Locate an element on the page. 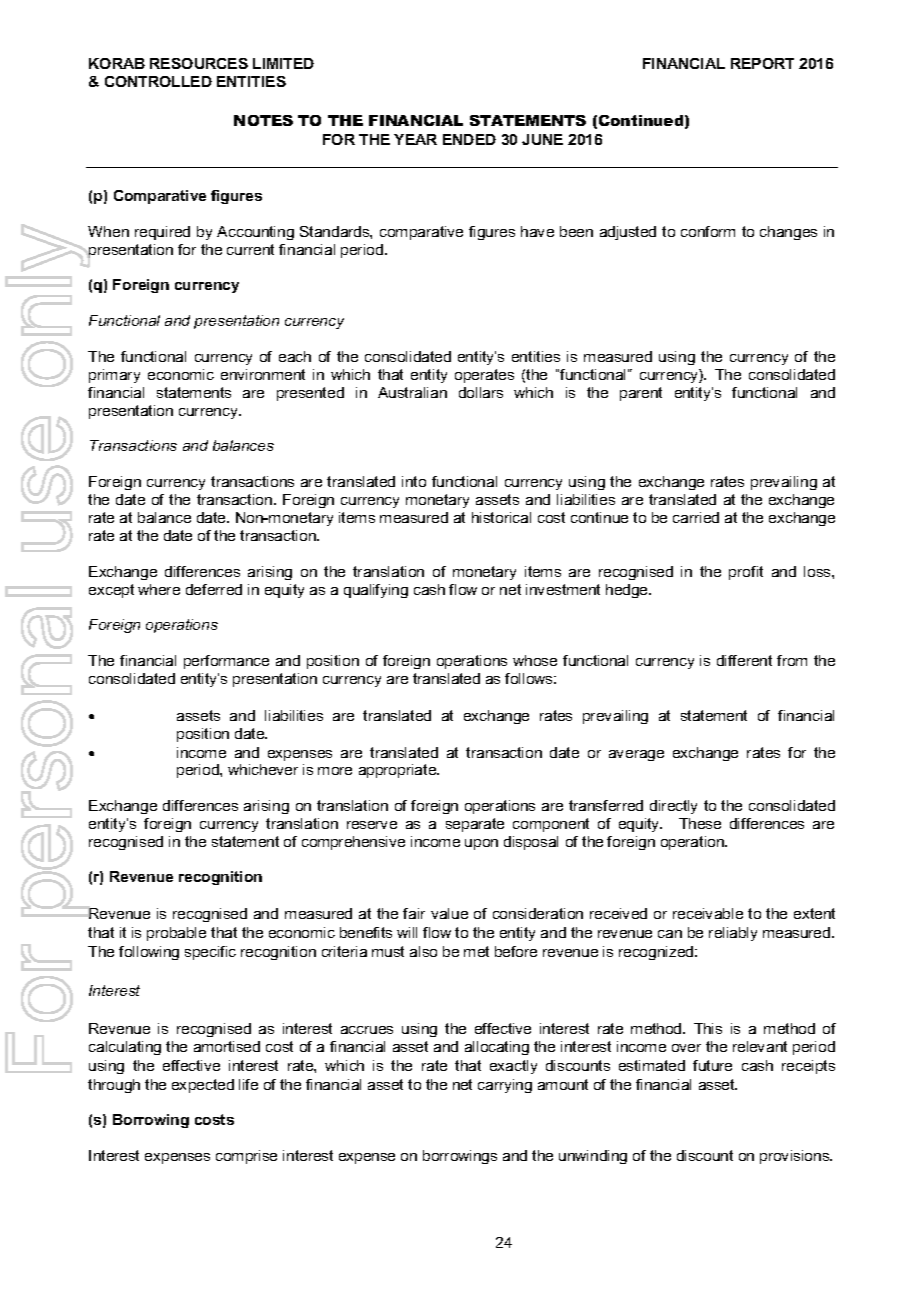  more is located at coordinates (335, 771).
